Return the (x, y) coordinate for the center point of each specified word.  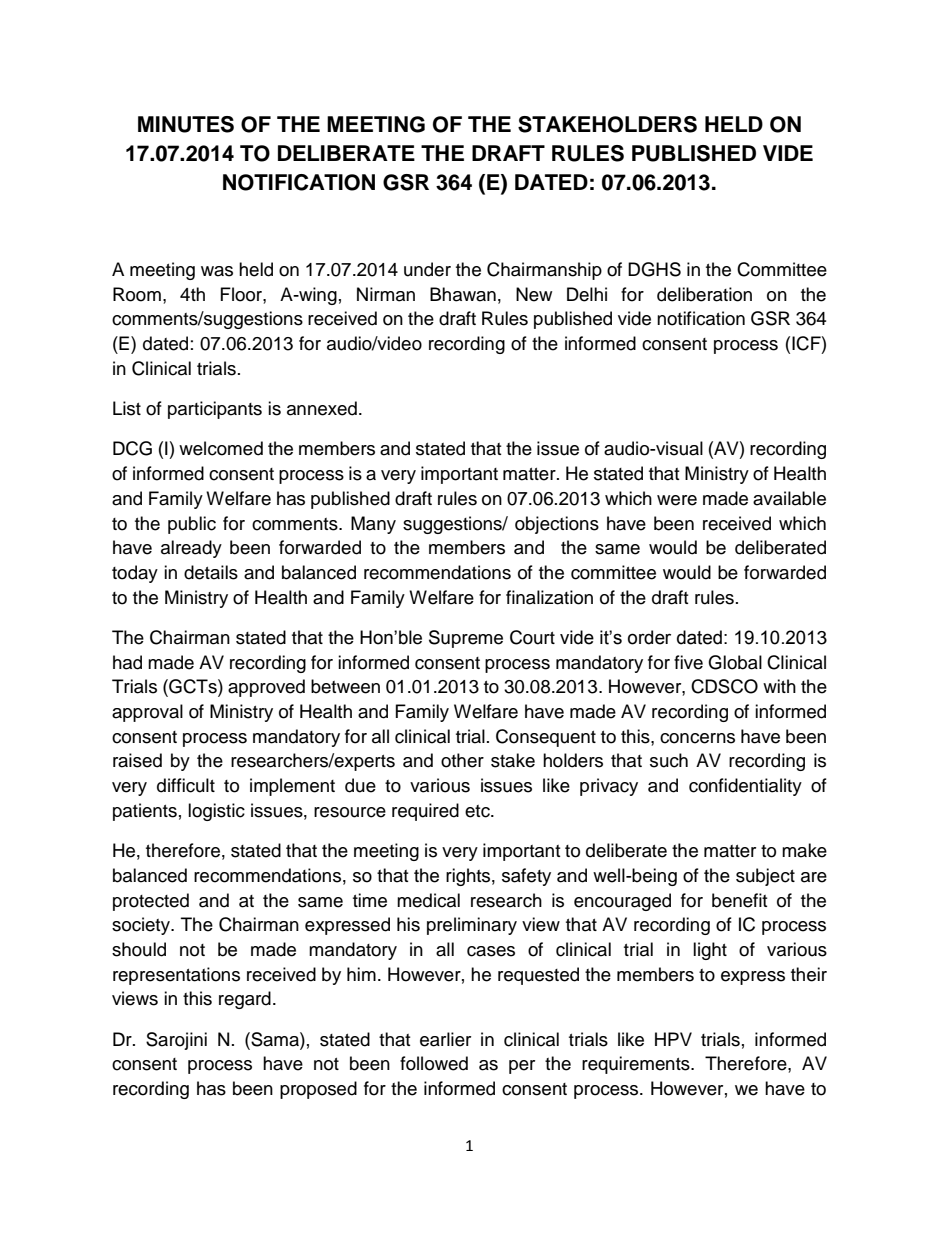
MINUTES (186, 124)
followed (434, 1063)
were (677, 500)
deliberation (704, 294)
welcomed (221, 448)
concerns (697, 738)
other (462, 760)
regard (245, 1000)
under (427, 269)
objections (557, 525)
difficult (186, 785)
